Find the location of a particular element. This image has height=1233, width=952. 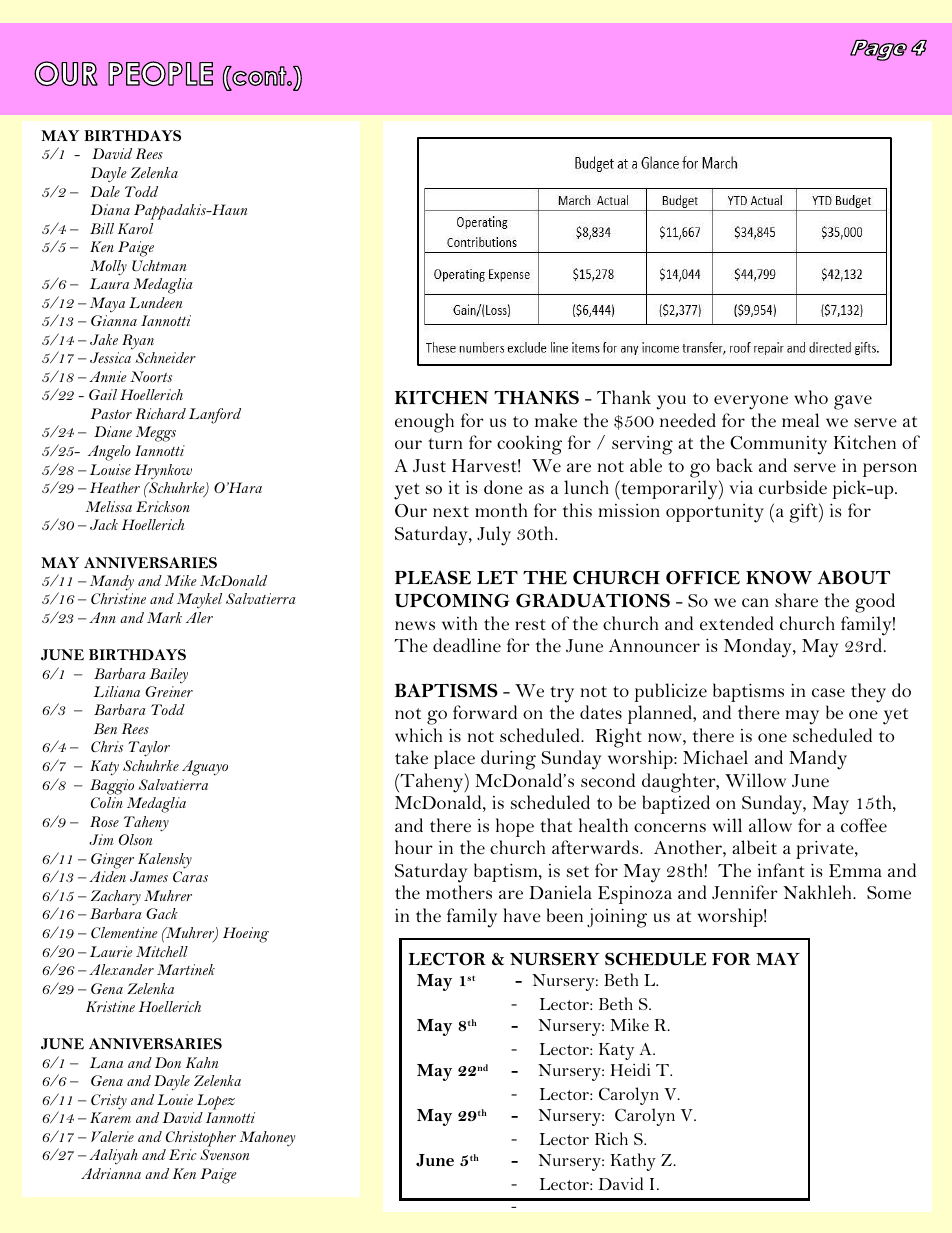

Meggs is located at coordinates (155, 434).
